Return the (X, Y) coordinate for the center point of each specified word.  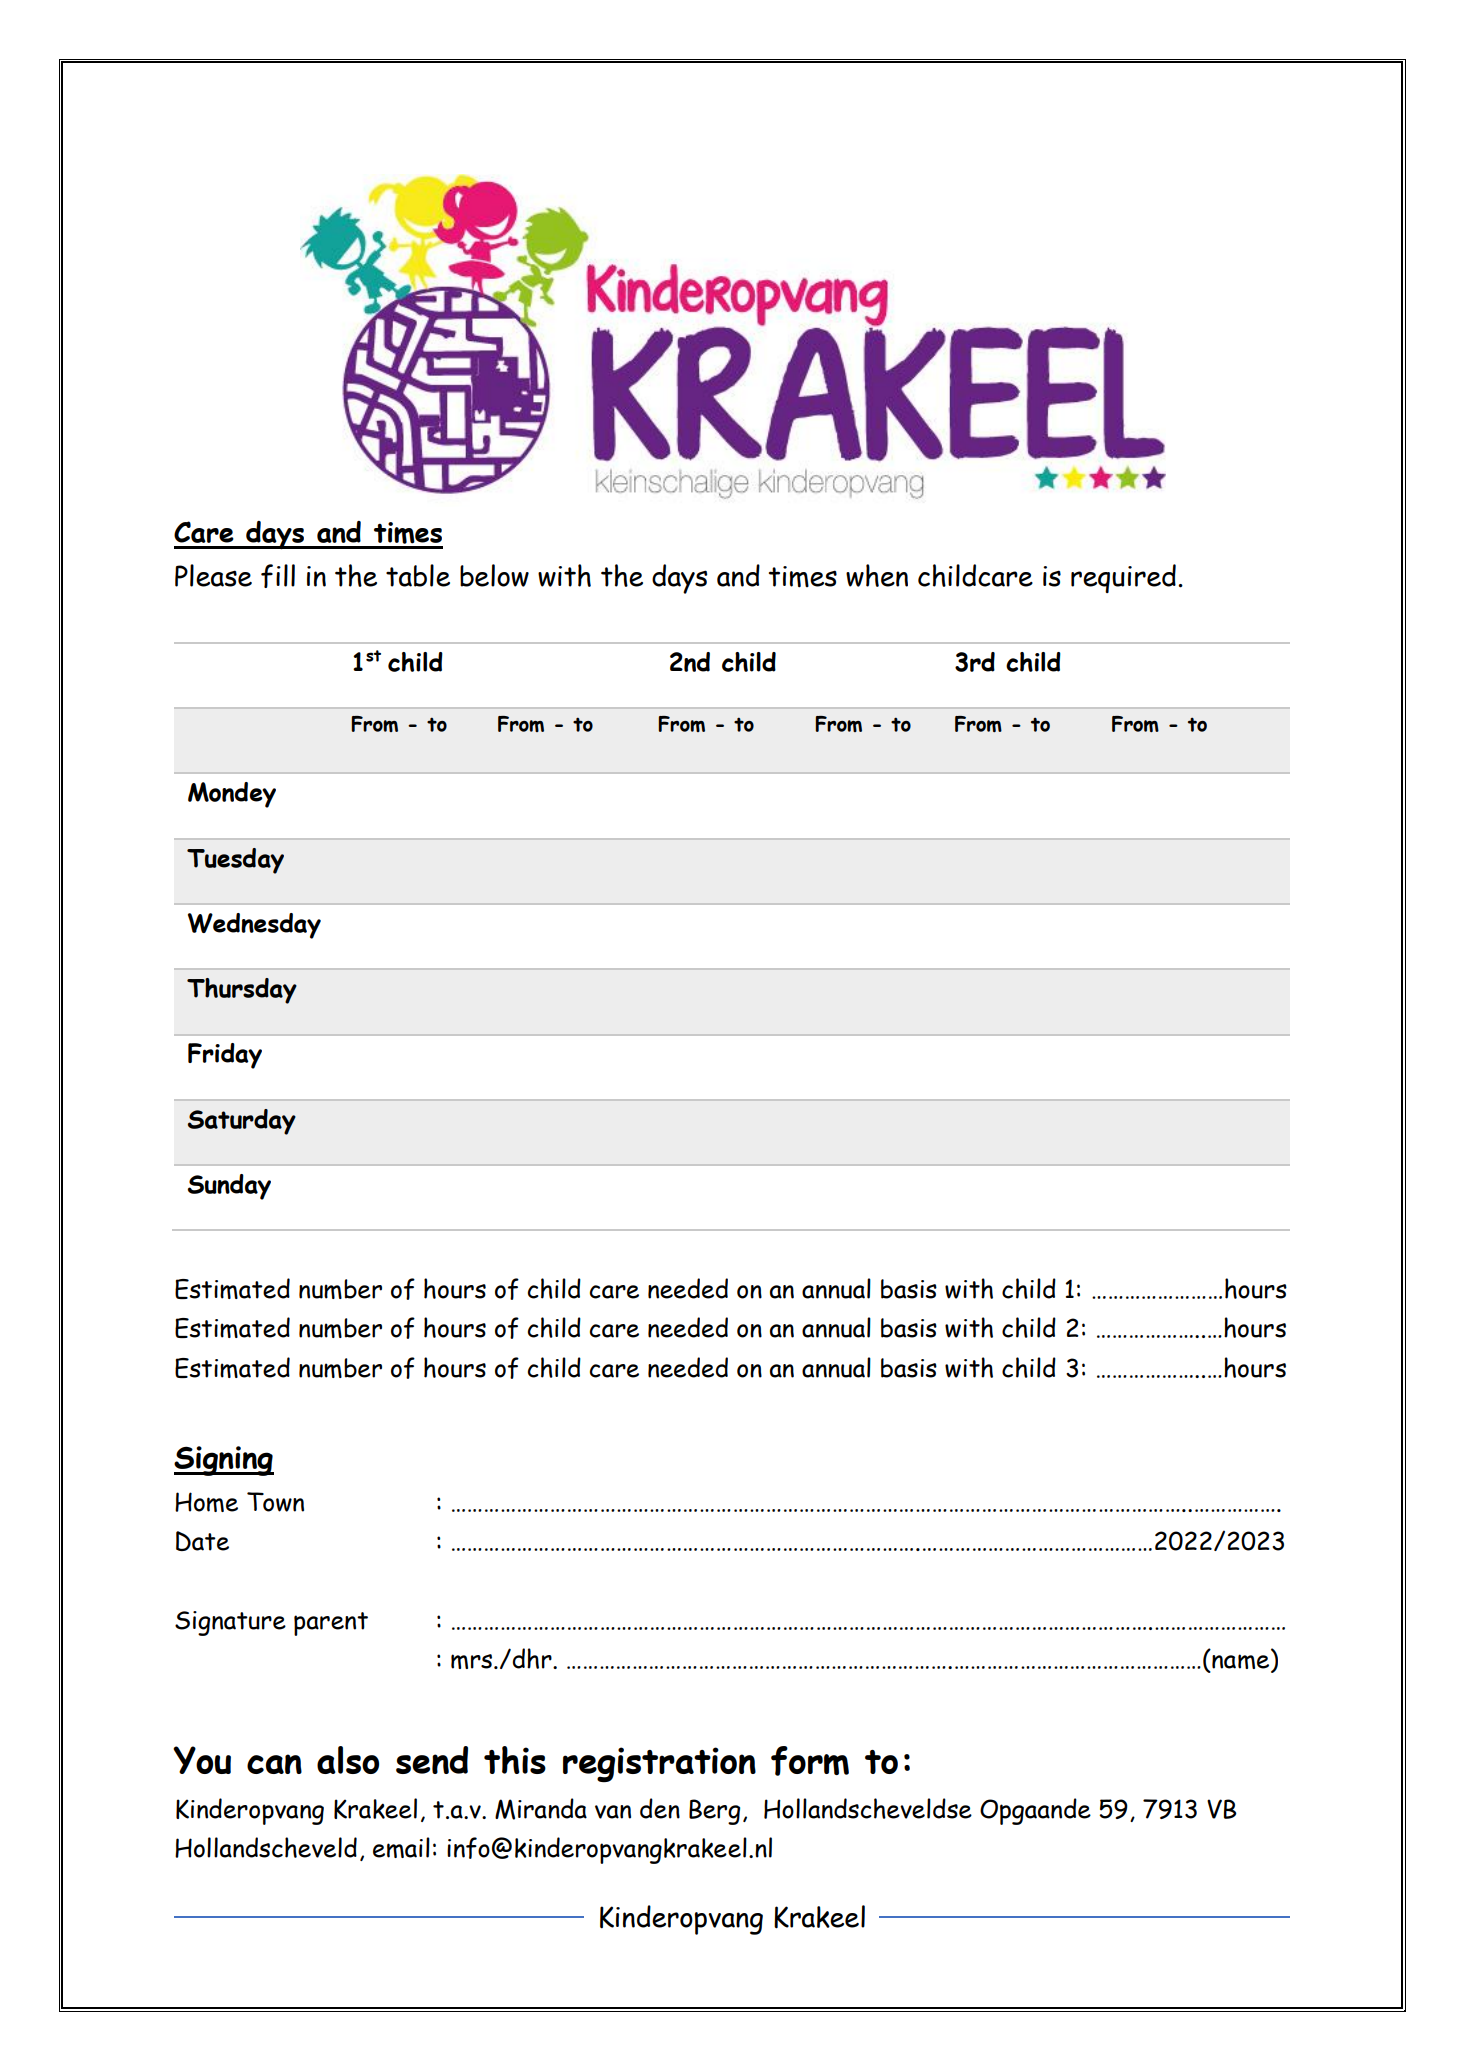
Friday (225, 1056)
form (810, 1761)
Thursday (242, 991)
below (494, 575)
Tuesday (235, 861)
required (1123, 578)
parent (331, 1624)
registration (659, 1764)
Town (275, 1502)
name (1241, 1663)
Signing (224, 1461)
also (348, 1760)
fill (278, 576)
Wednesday (254, 926)
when (877, 575)
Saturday (242, 1122)
